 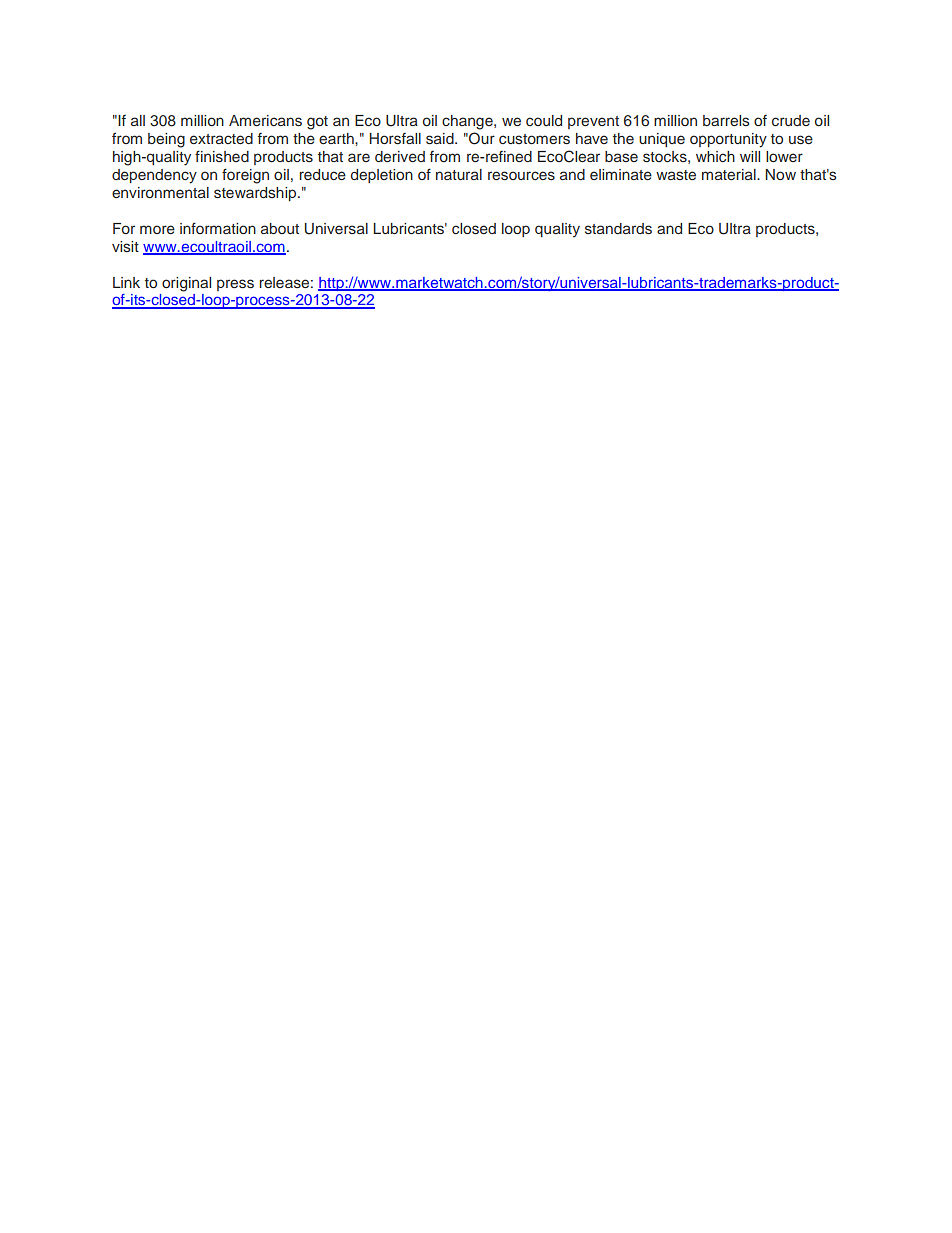 What do you see at coordinates (186, 284) in the screenshot?
I see `original` at bounding box center [186, 284].
